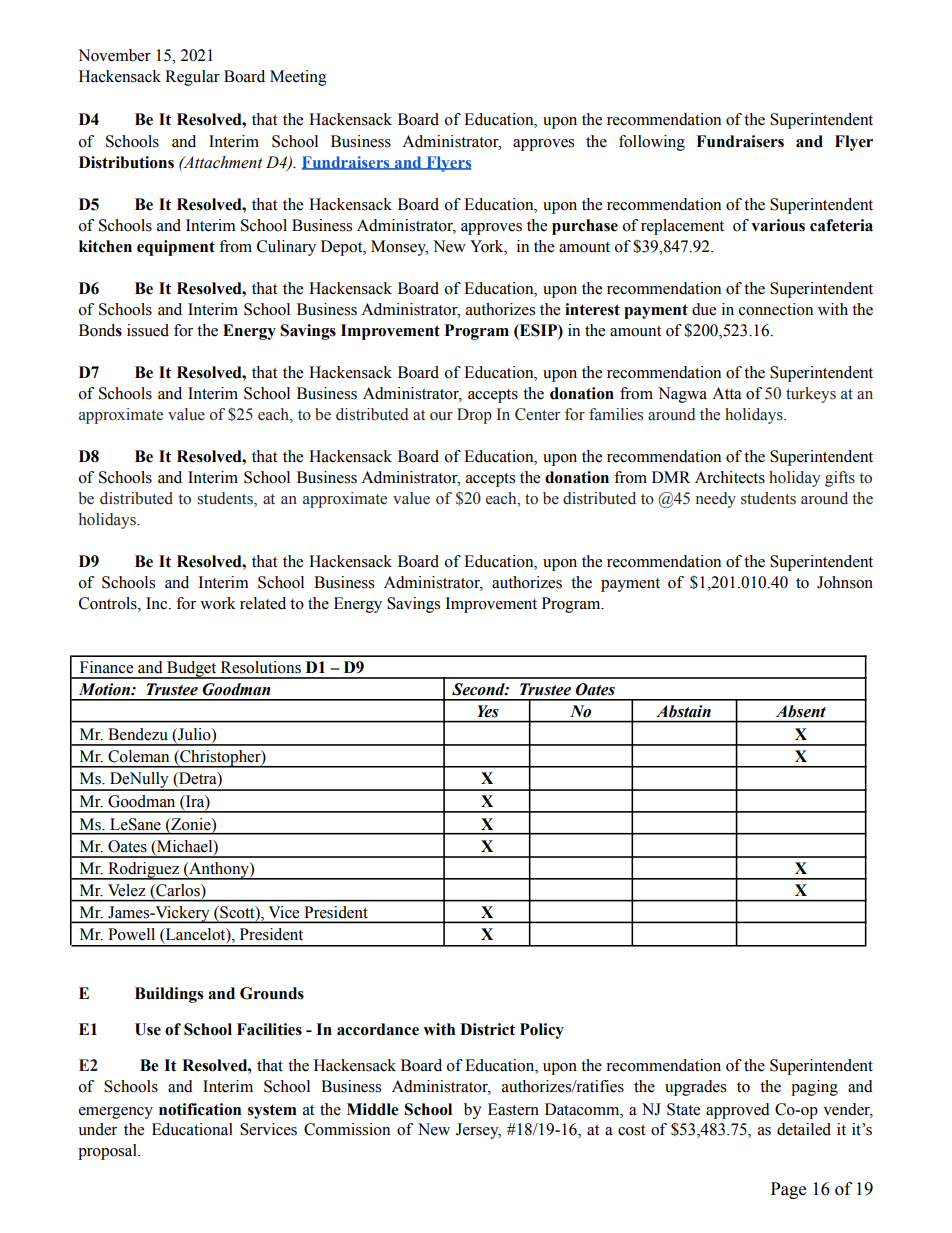 Image resolution: width=952 pixels, height=1233 pixels. What do you see at coordinates (200, 1109) in the screenshot?
I see `notification` at bounding box center [200, 1109].
